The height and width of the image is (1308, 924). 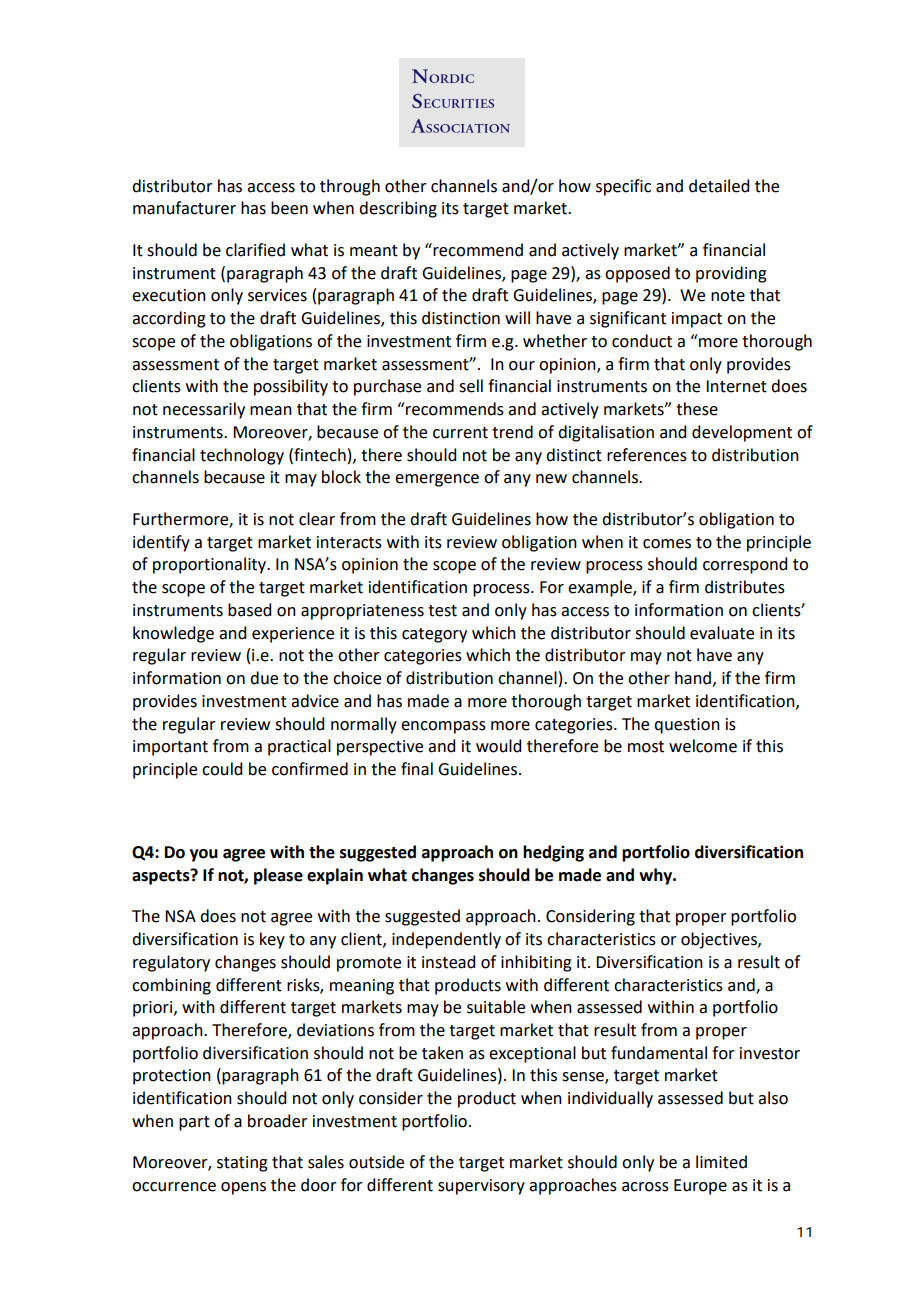 What do you see at coordinates (657, 876) in the image?
I see `why` at bounding box center [657, 876].
